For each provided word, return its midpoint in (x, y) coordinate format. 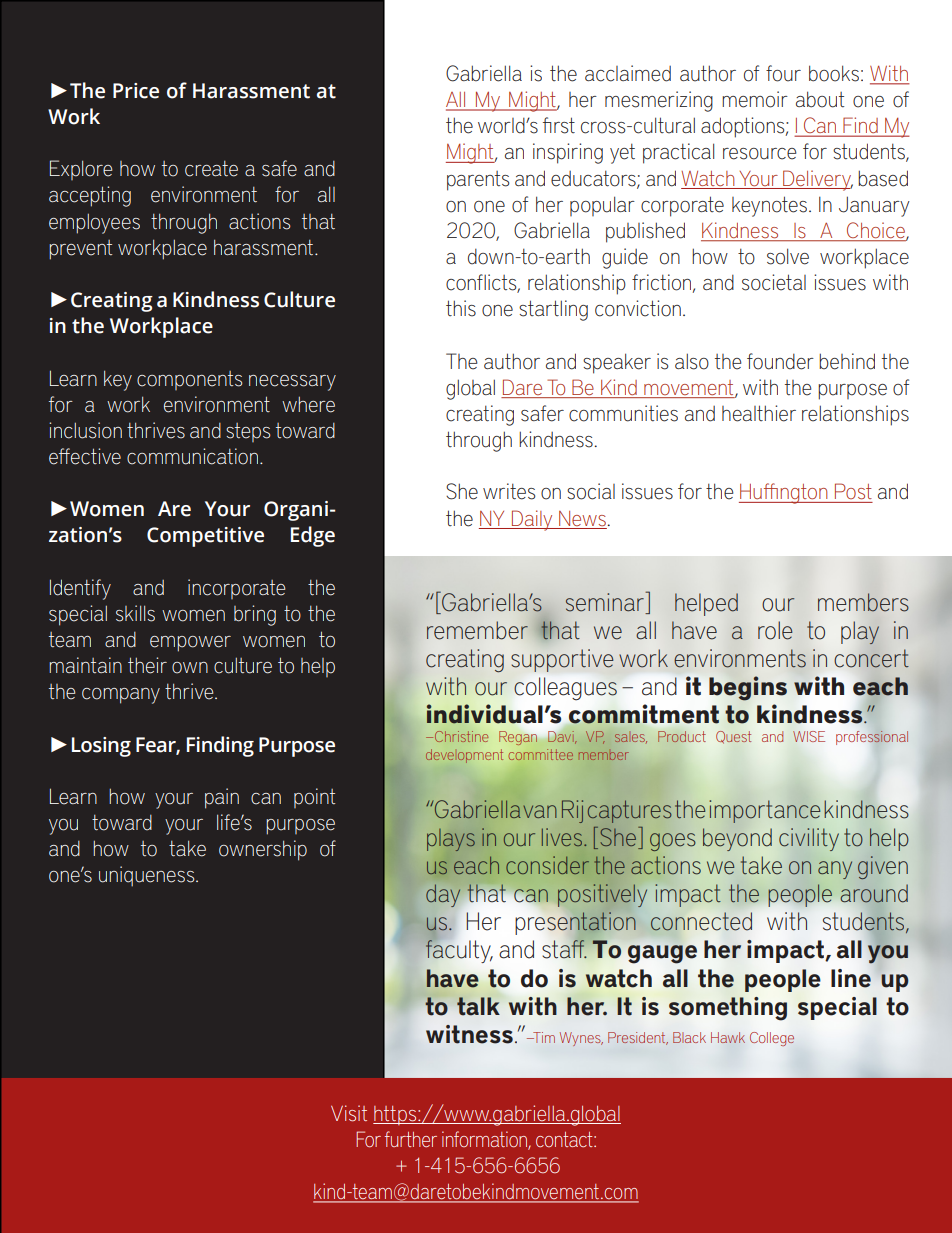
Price (136, 91)
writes (509, 491)
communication (194, 456)
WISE (809, 736)
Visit (349, 1113)
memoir (755, 99)
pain (222, 798)
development (464, 756)
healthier (759, 413)
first (559, 125)
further (411, 1139)
